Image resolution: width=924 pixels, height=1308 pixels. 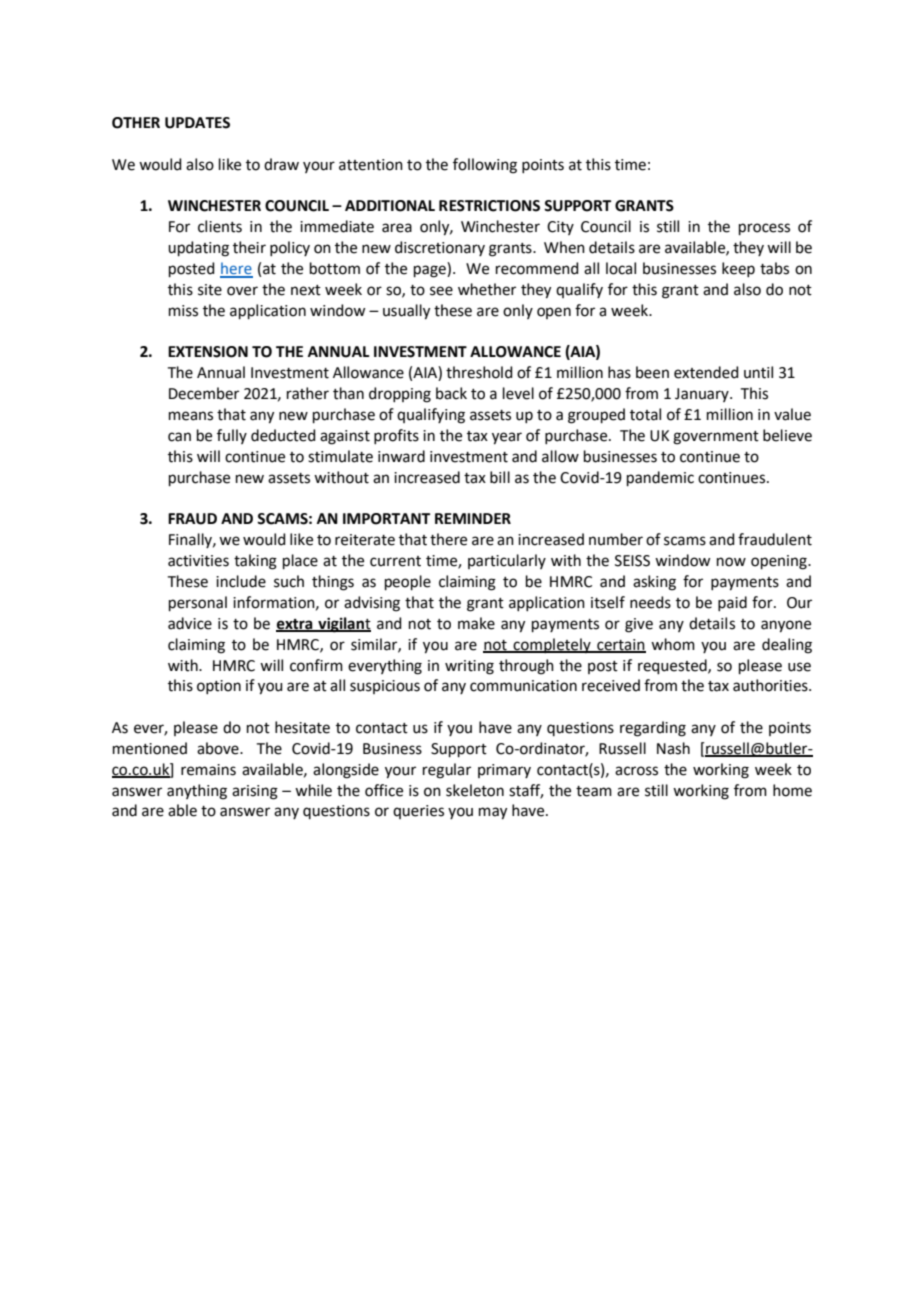 I want to click on UPDATES, so click(x=197, y=123).
